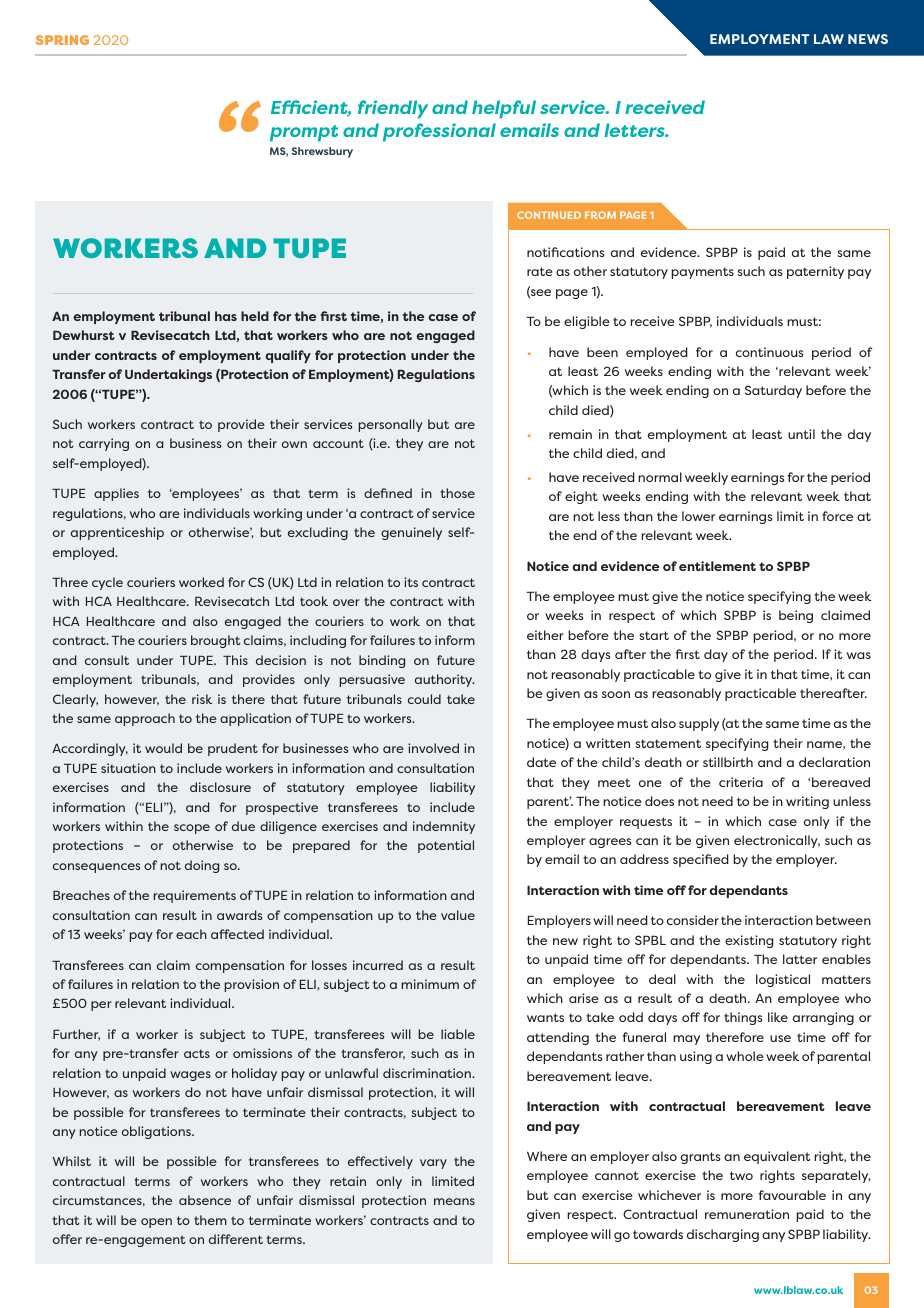 The image size is (924, 1308). Describe the element at coordinates (216, 641) in the screenshot. I see `brought` at that location.
